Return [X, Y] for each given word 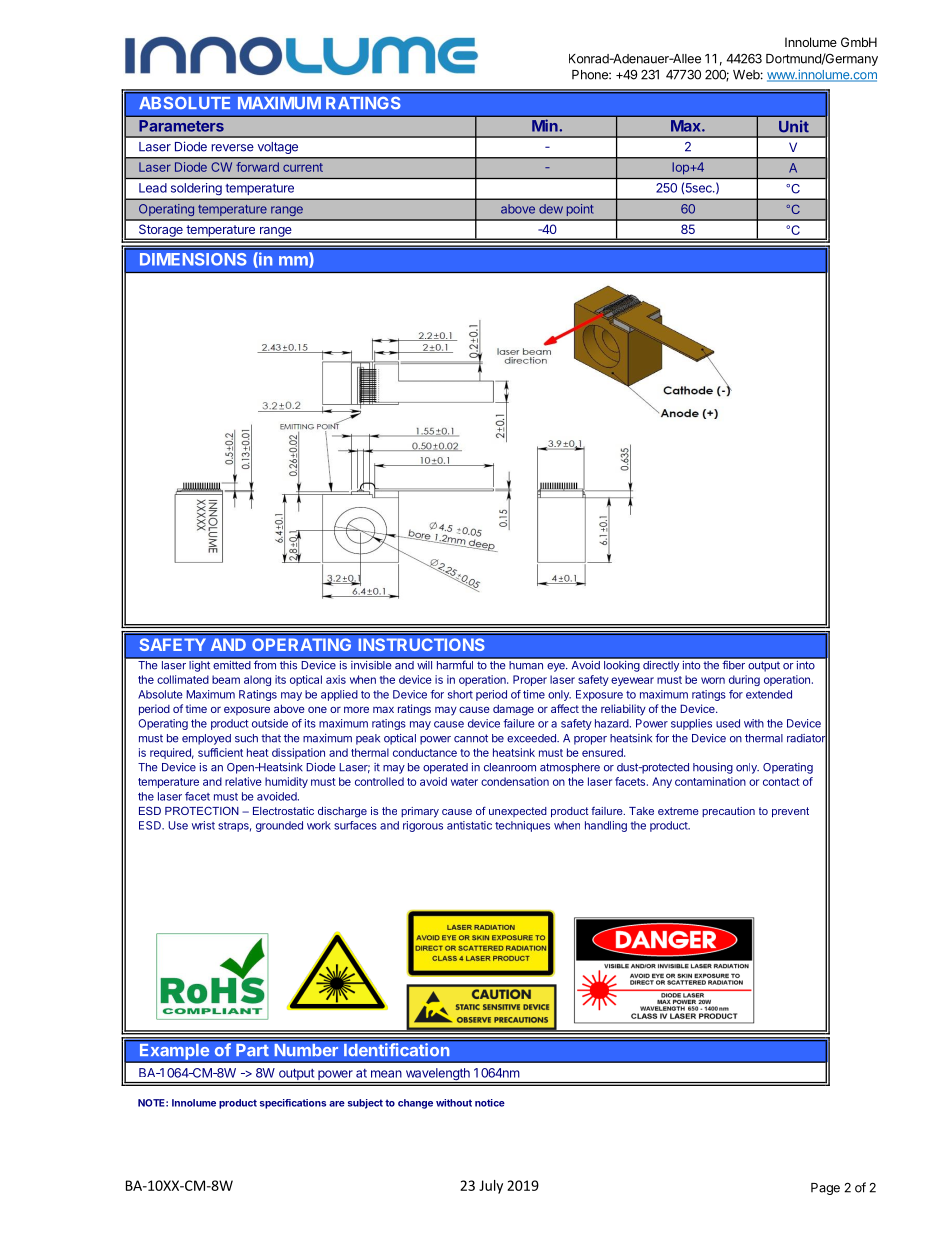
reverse [232, 148]
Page [825, 1189]
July [491, 1187]
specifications [293, 1104]
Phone [591, 75]
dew [551, 209]
